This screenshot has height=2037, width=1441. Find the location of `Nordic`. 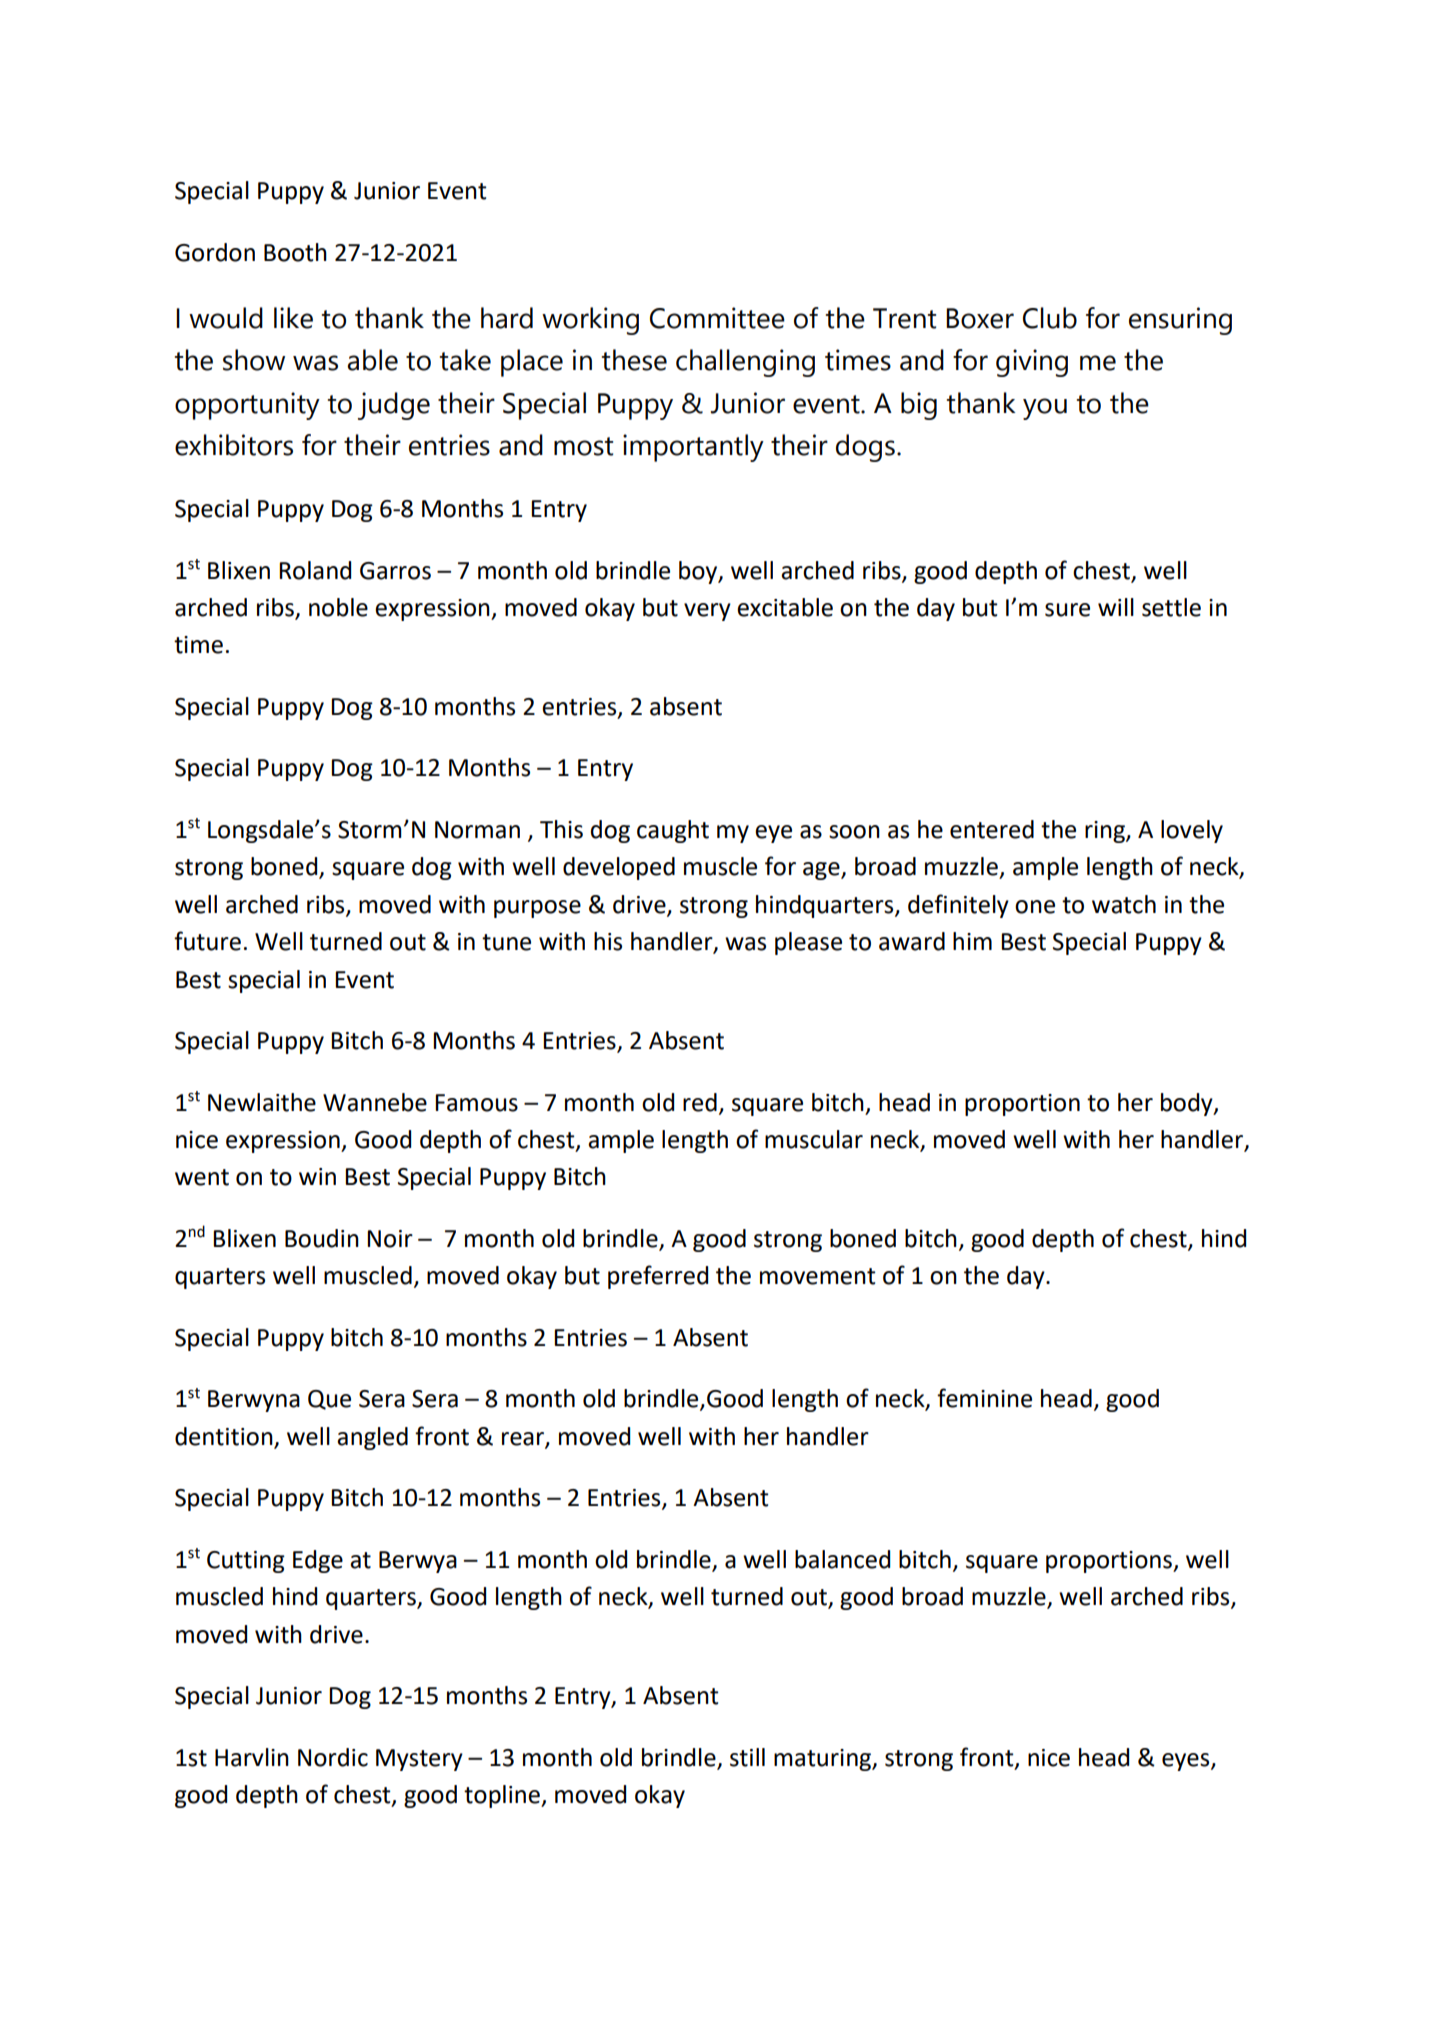

Nordic is located at coordinates (333, 1757).
